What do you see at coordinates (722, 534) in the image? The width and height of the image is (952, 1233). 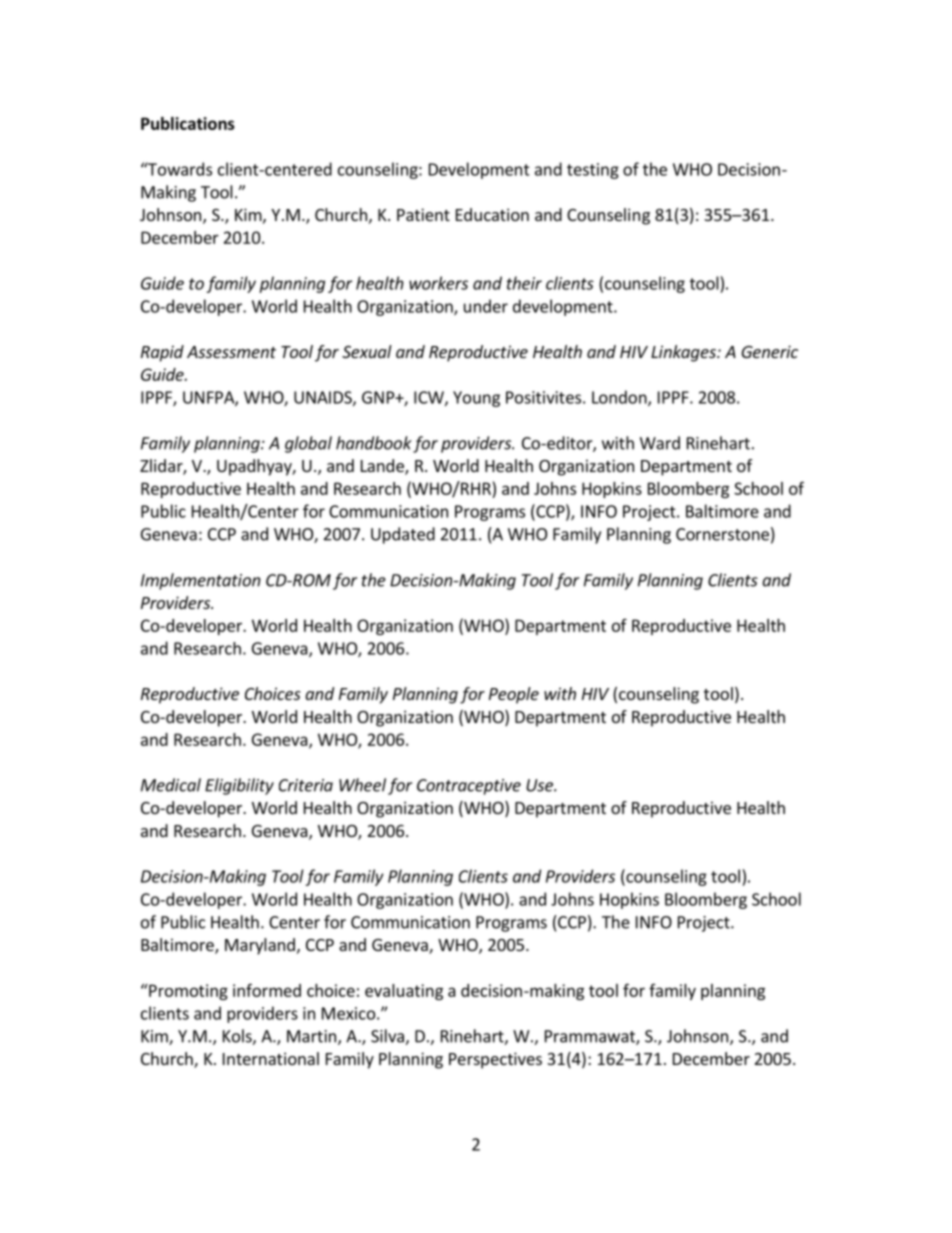 I see `Cornerstone` at bounding box center [722, 534].
